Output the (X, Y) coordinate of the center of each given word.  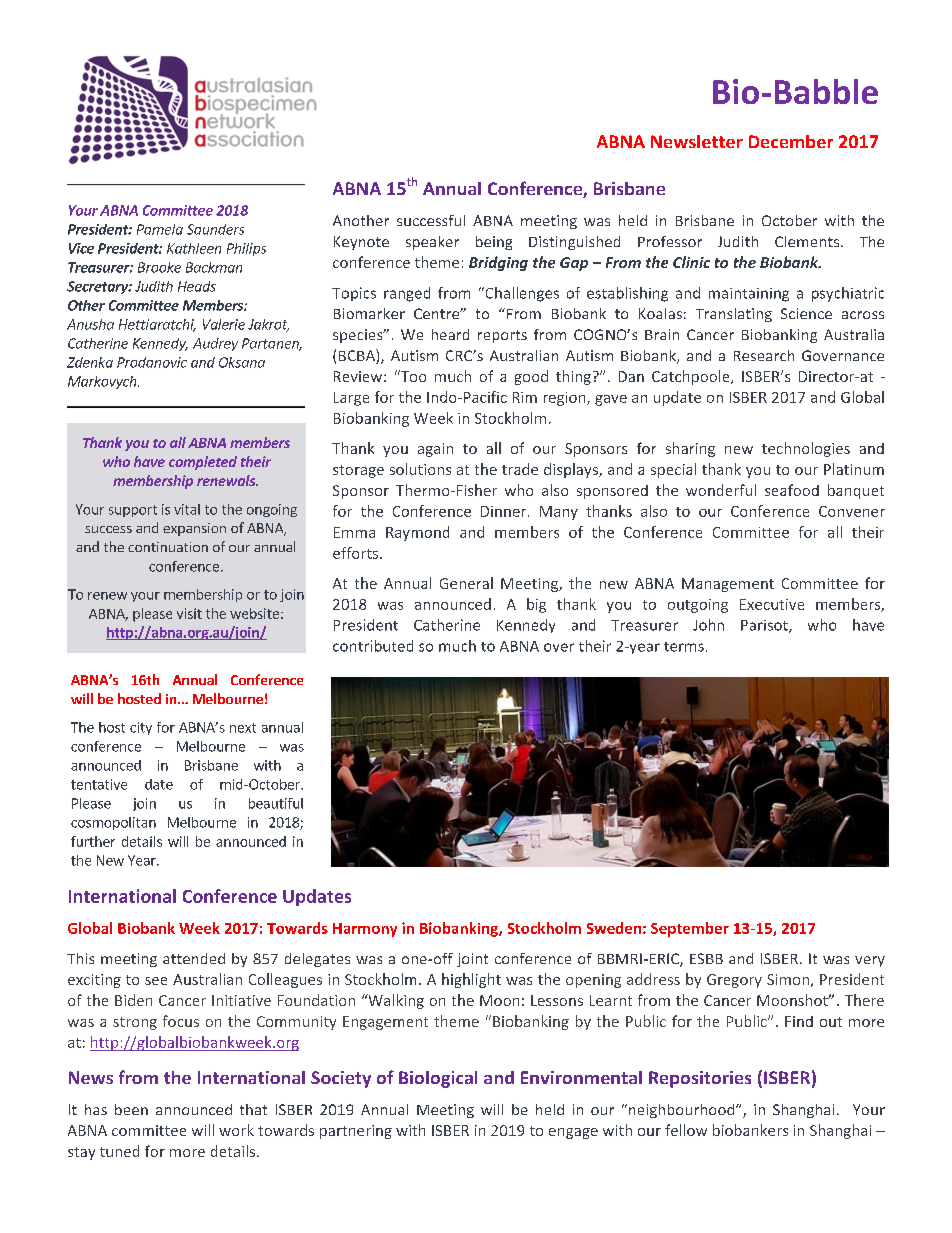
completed (203, 463)
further (93, 841)
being (494, 243)
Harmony (365, 930)
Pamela (160, 229)
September (690, 929)
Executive (772, 604)
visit (189, 613)
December (791, 141)
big (536, 605)
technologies (806, 449)
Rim (525, 397)
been (131, 1109)
